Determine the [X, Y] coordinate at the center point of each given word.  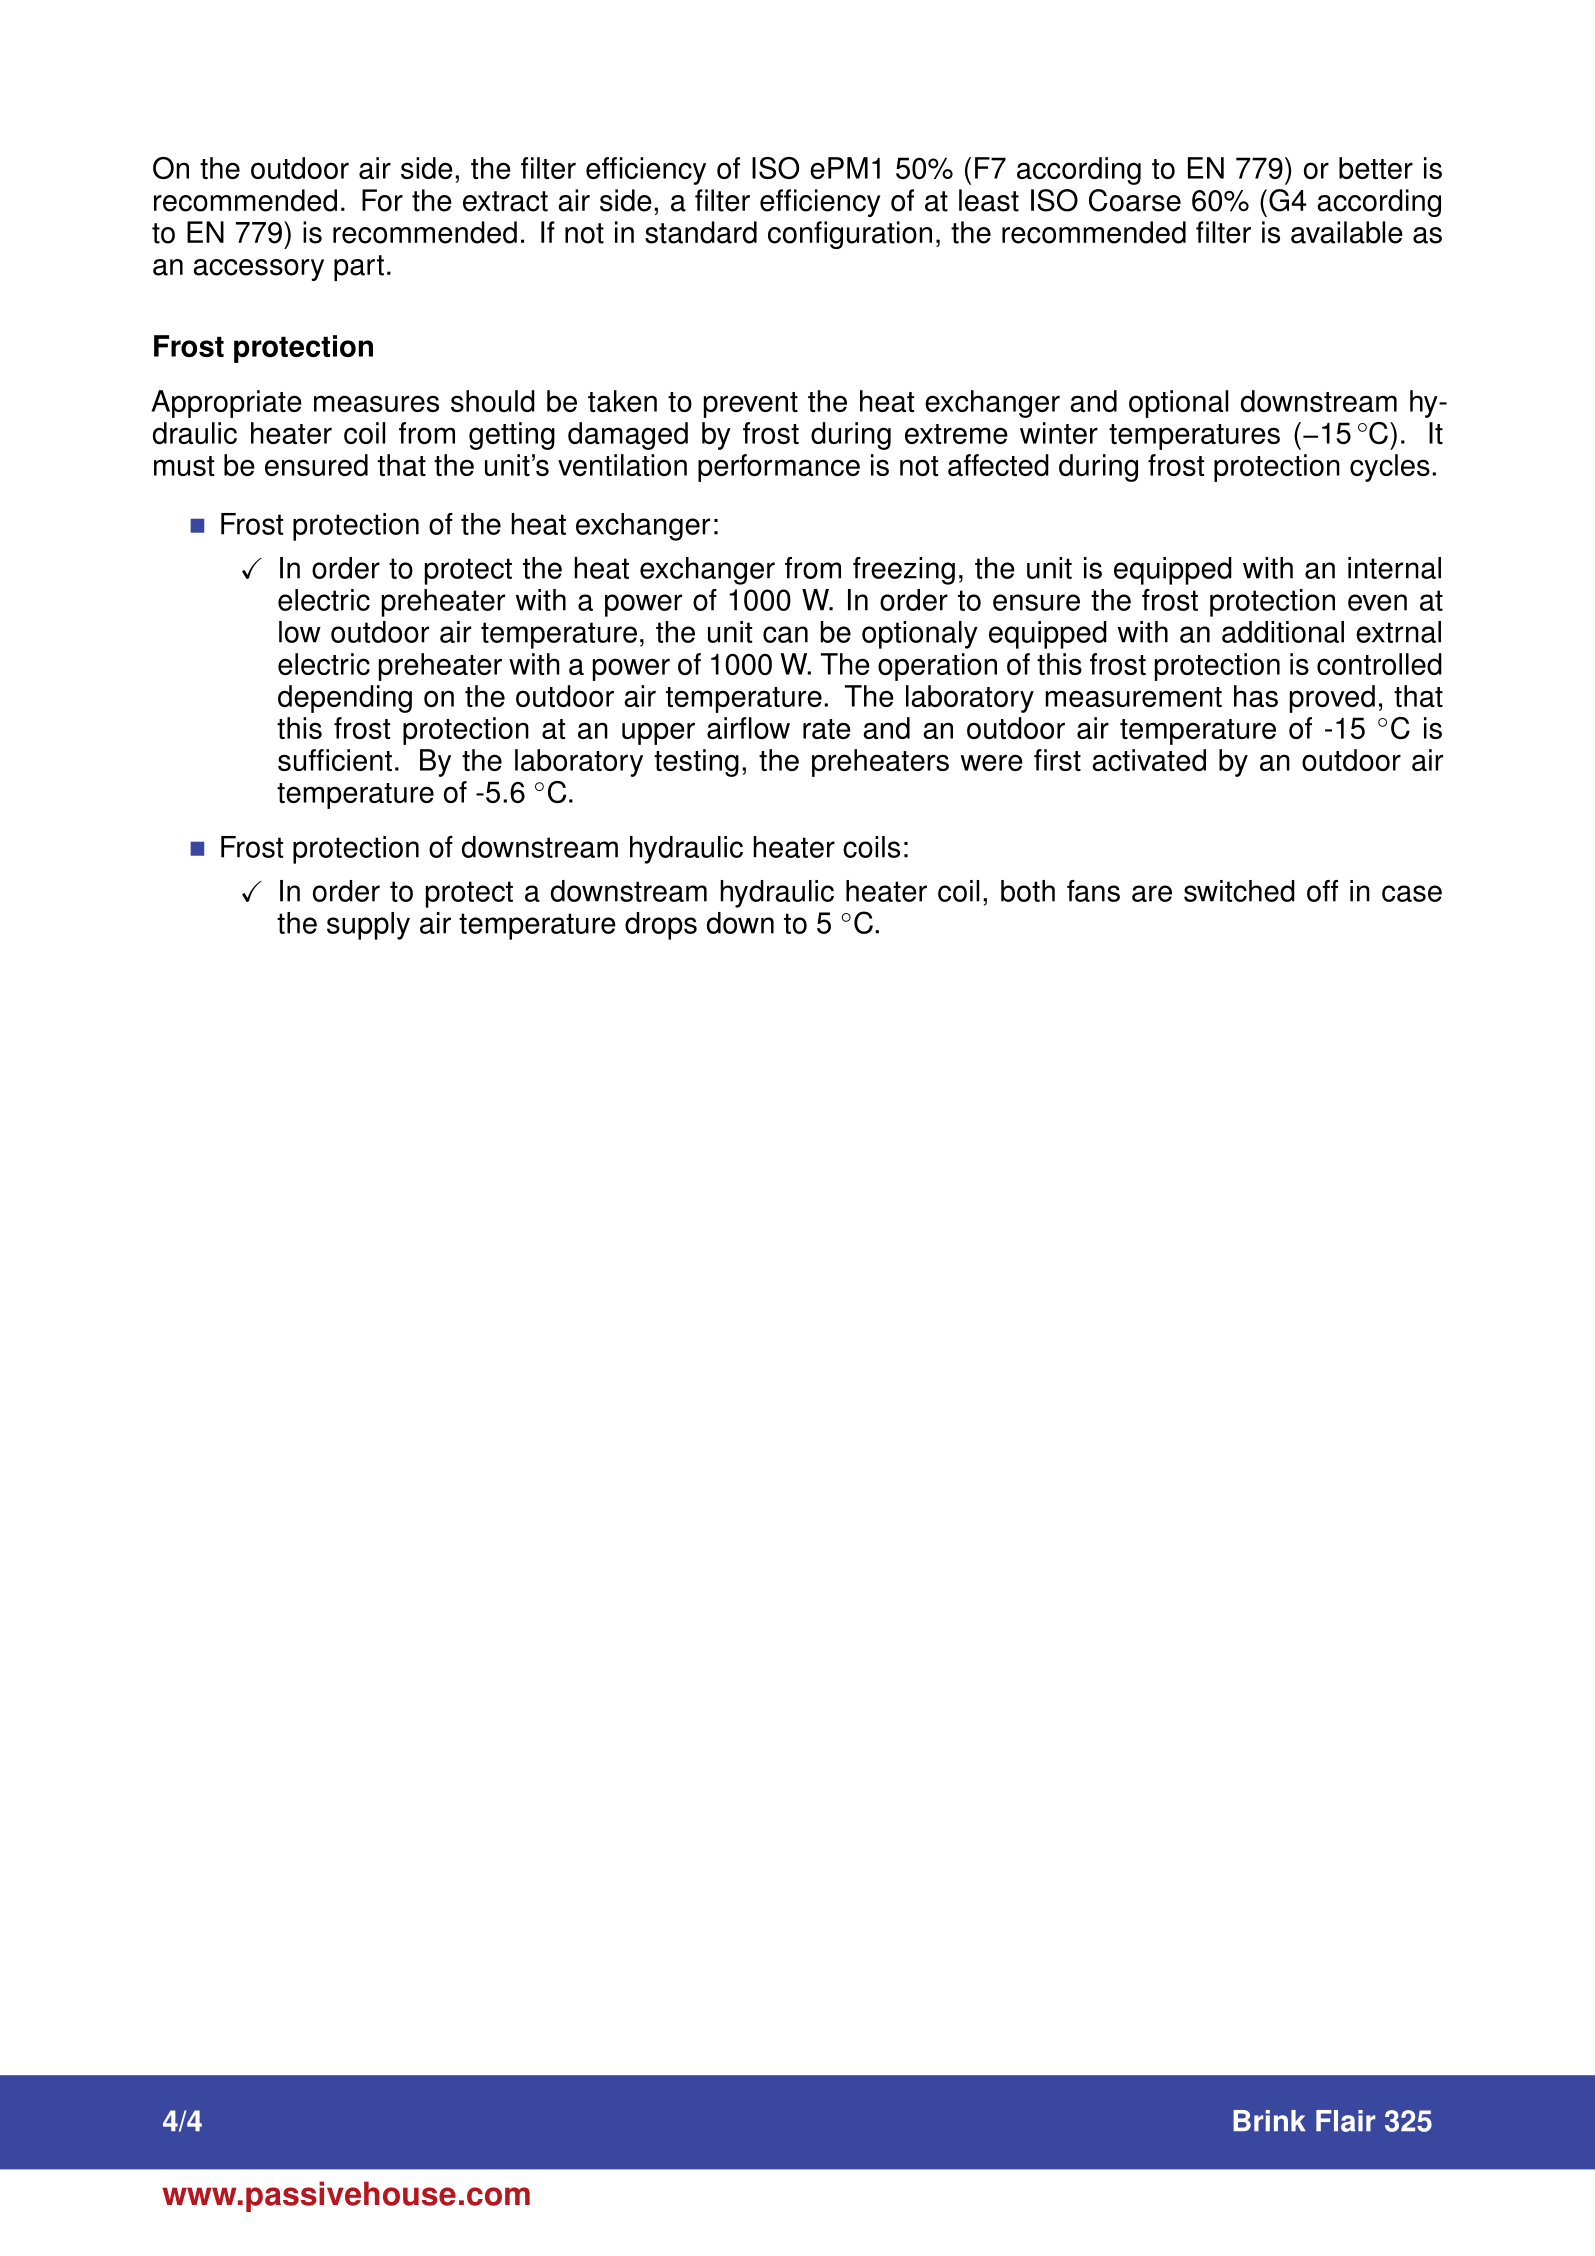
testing [696, 763]
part [359, 268]
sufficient [335, 760]
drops [661, 926]
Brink [1269, 2120]
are [1152, 893]
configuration [850, 235]
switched [1239, 891]
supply [368, 926]
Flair [1346, 2121]
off [1322, 891]
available [1347, 232]
